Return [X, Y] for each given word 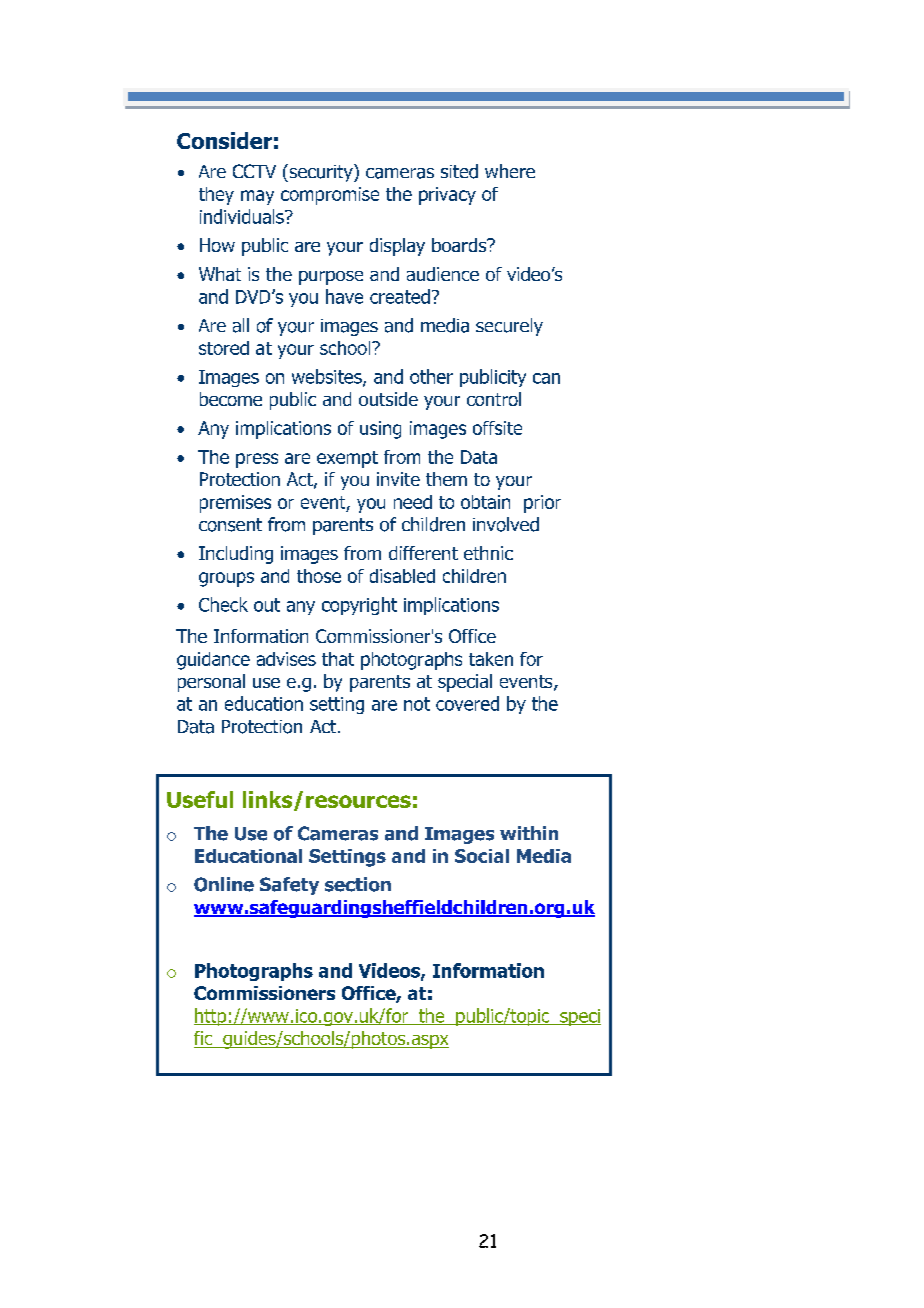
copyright [359, 606]
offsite [497, 428]
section [358, 884]
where [510, 171]
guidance [213, 661]
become [231, 399]
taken [491, 659]
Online [224, 884]
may [257, 197]
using [380, 430]
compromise [330, 196]
